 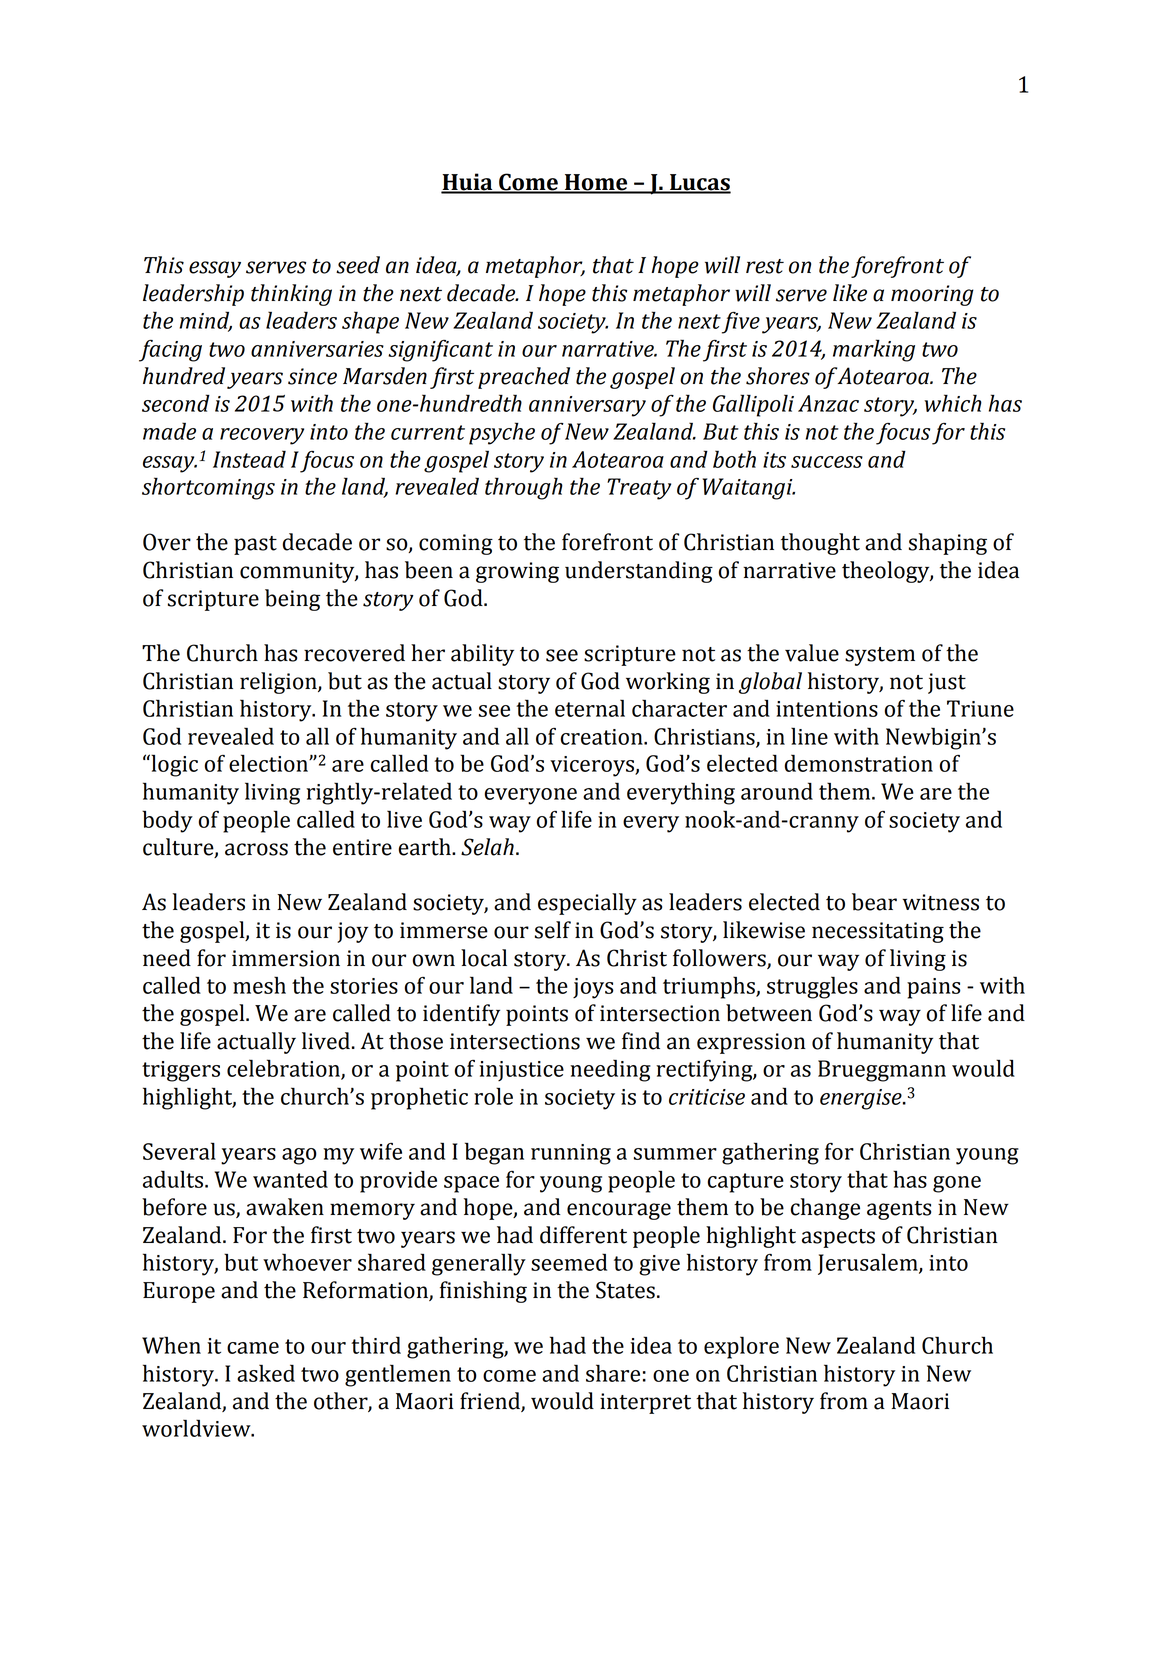 What do you see at coordinates (291, 295) in the page?
I see `thinking` at bounding box center [291, 295].
